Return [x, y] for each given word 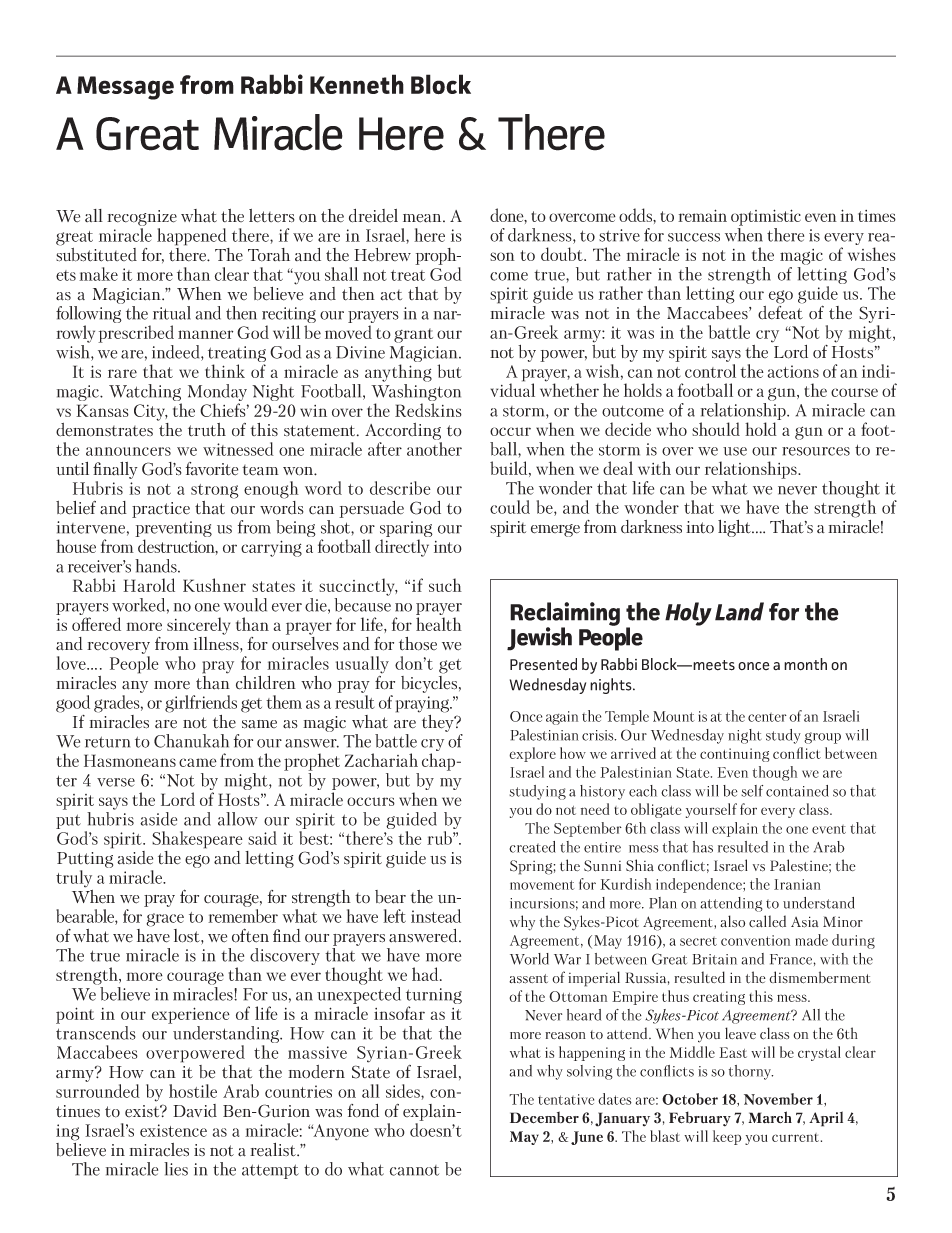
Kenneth [357, 84]
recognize [142, 219]
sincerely [198, 626]
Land [739, 611]
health [439, 624]
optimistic [766, 217]
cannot [414, 1170]
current [797, 1137]
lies [176, 1169]
